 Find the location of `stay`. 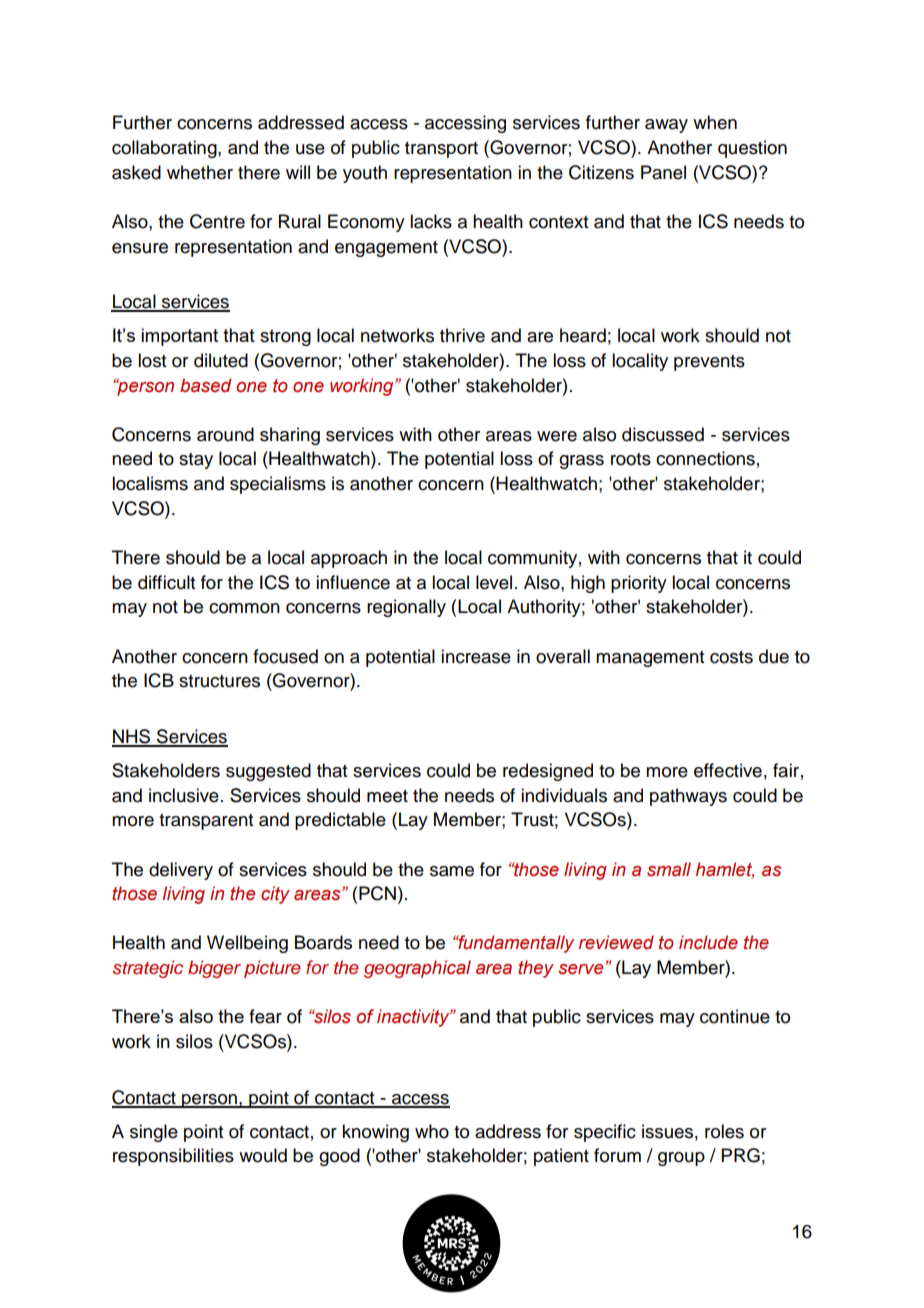

stay is located at coordinates (196, 461).
